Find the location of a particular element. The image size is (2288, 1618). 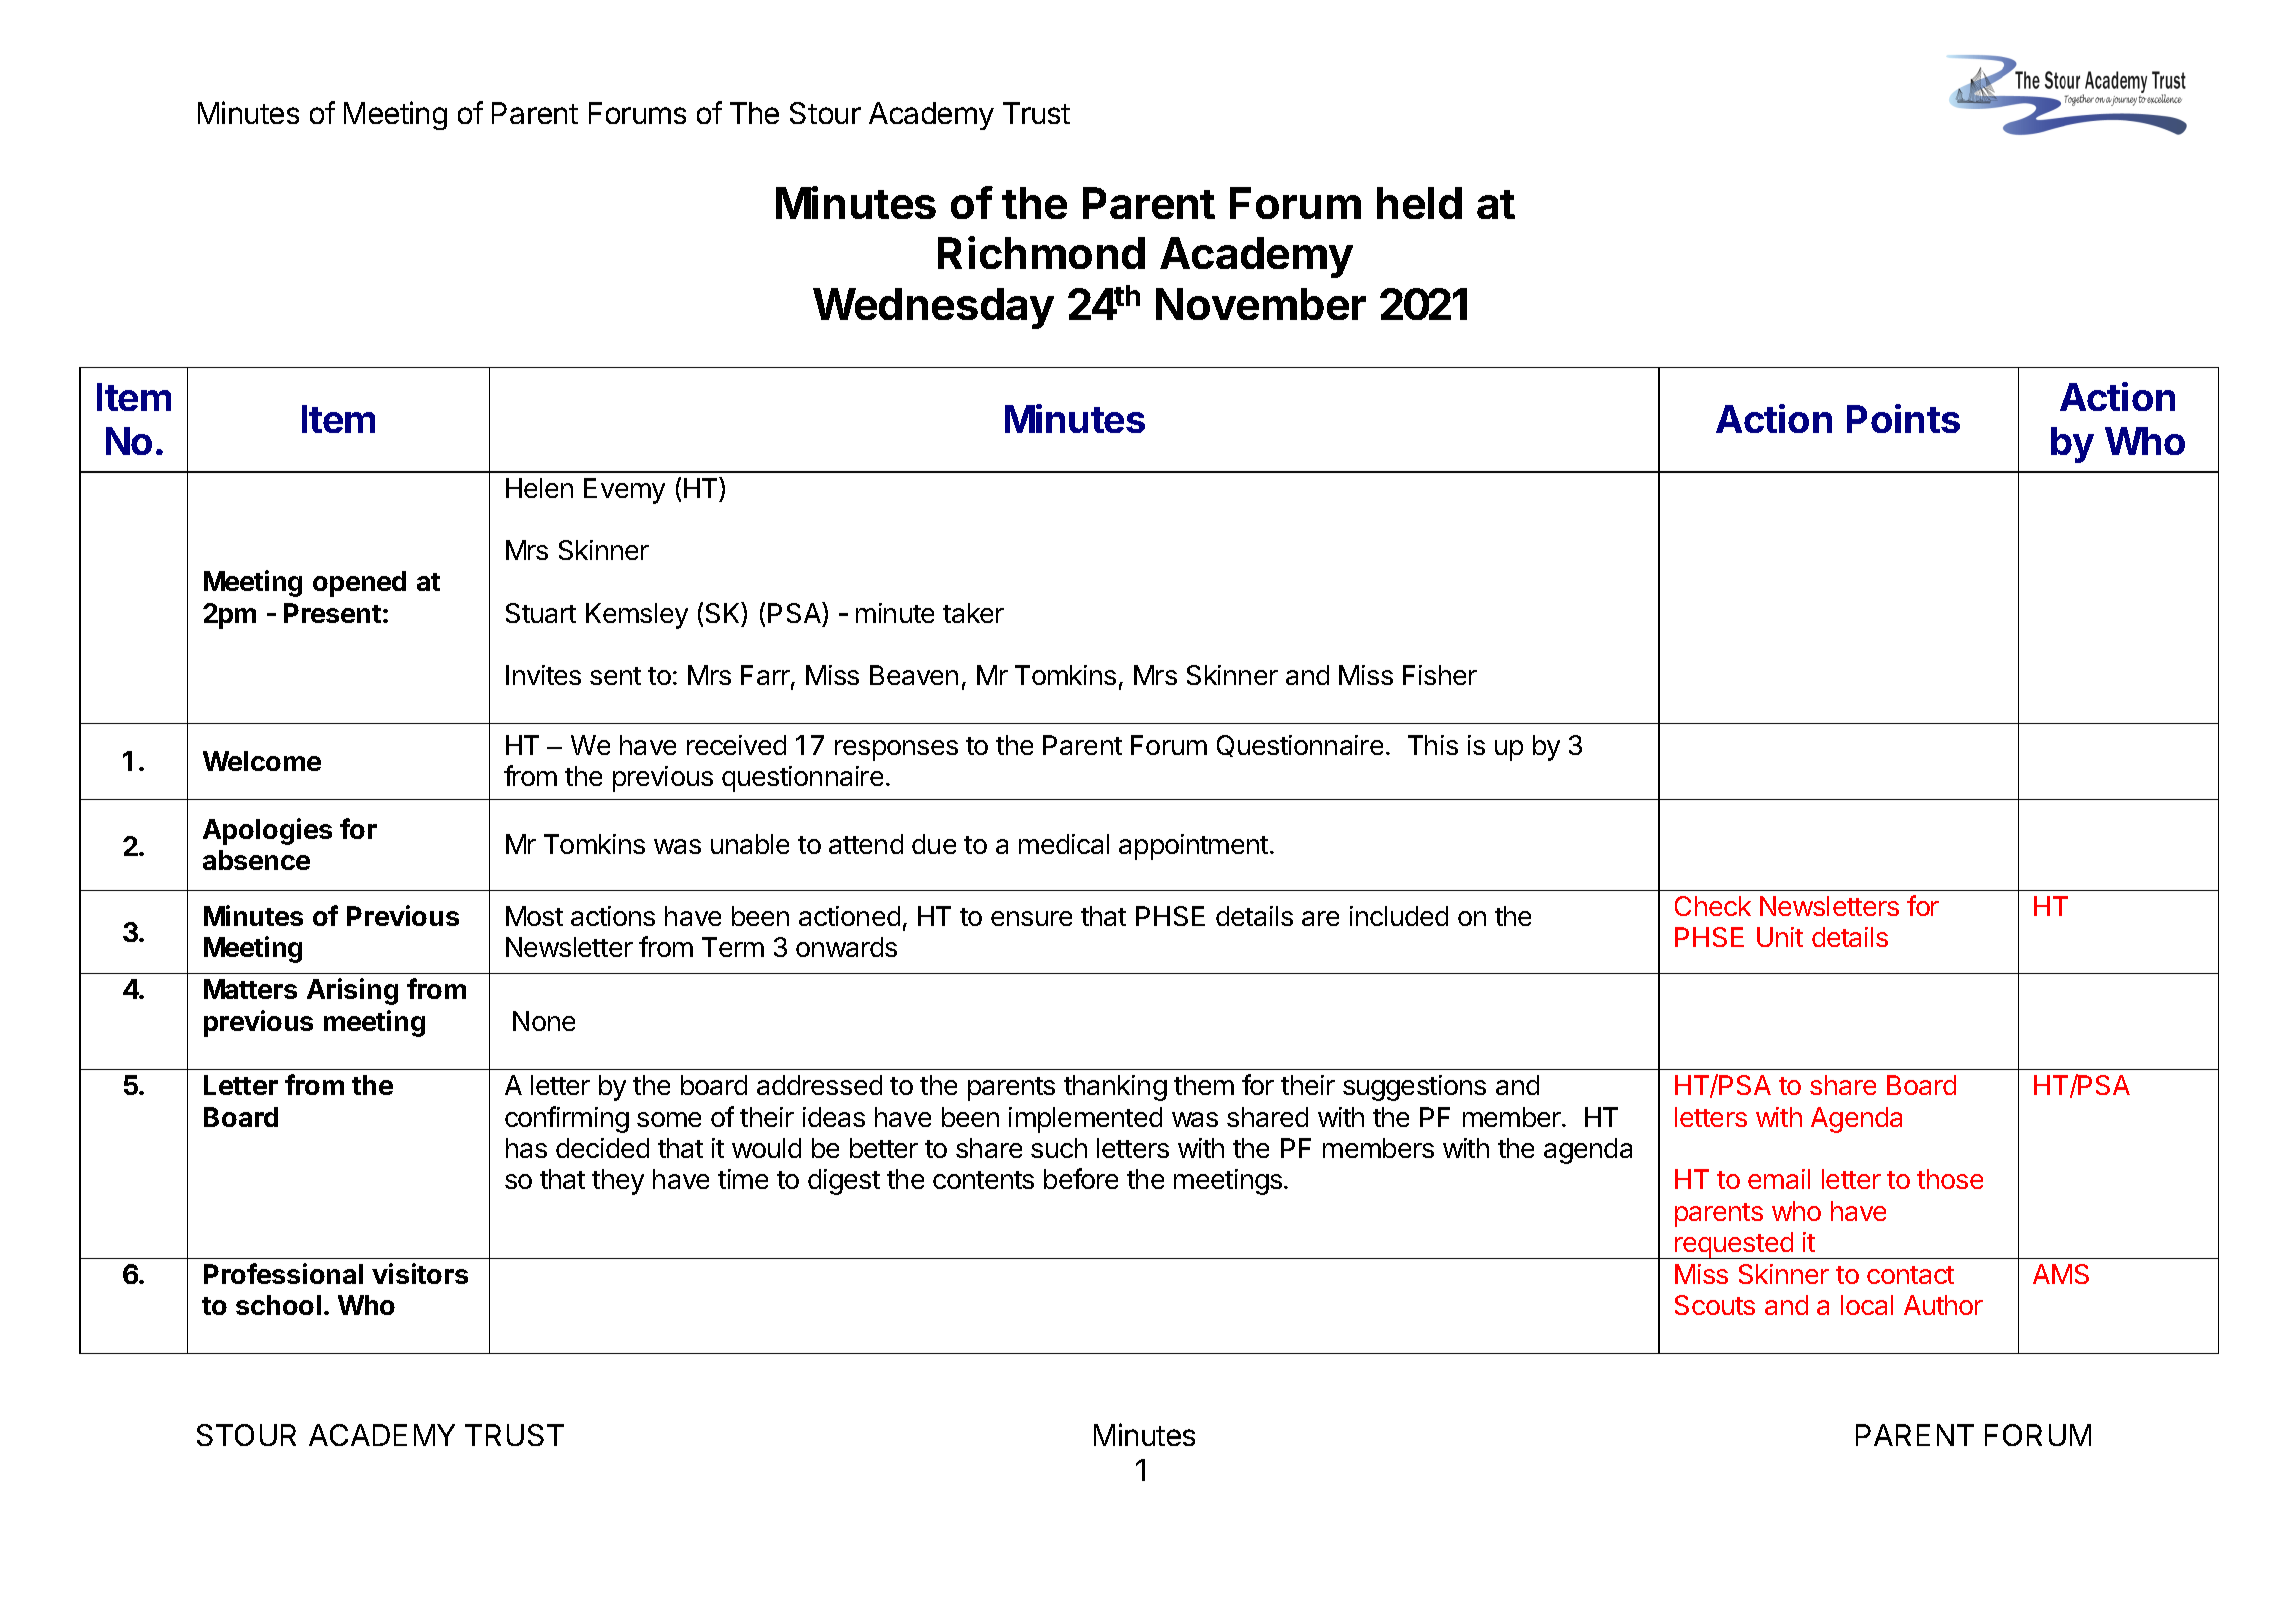

opened is located at coordinates (359, 584).
